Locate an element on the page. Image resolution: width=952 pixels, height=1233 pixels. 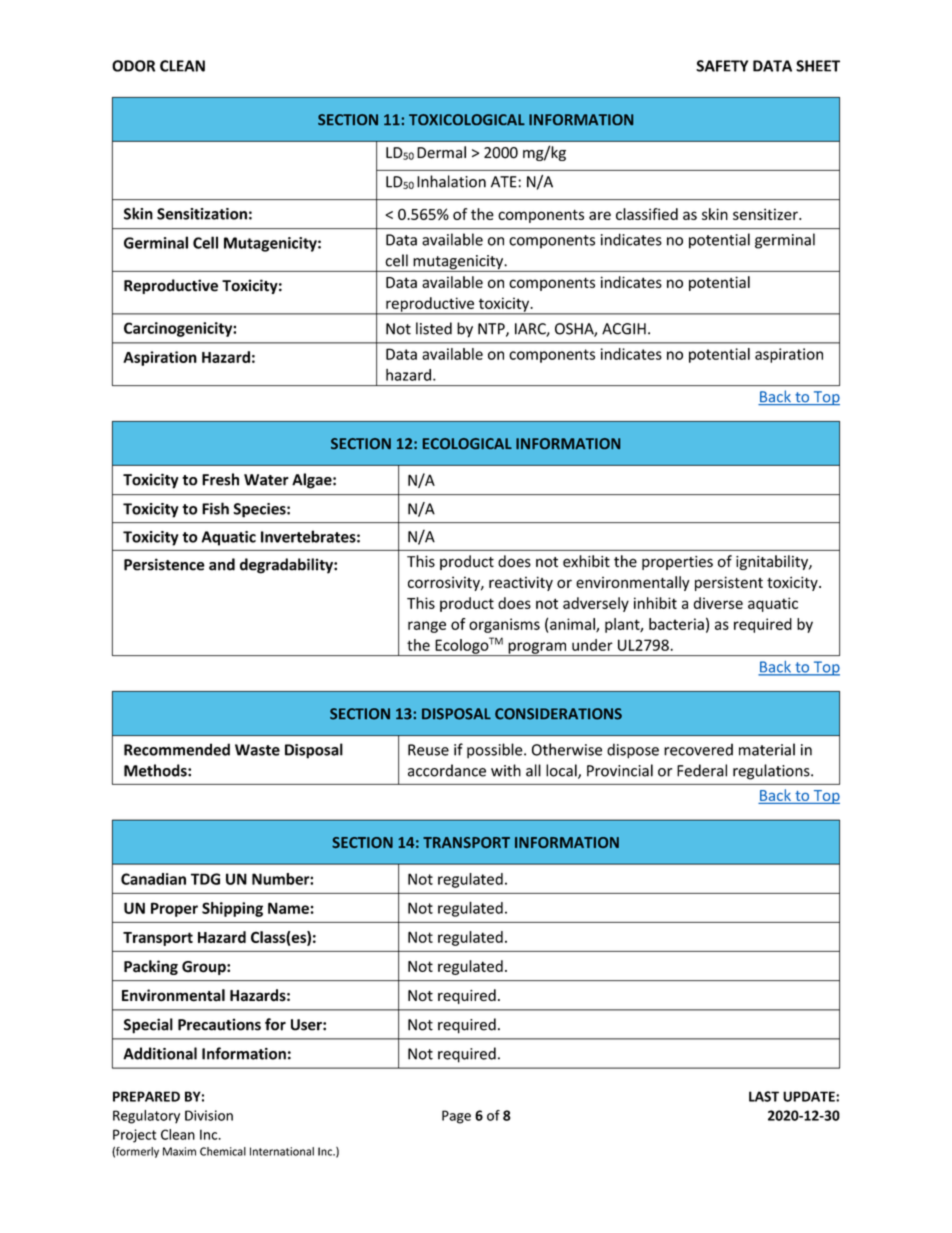
Fresh is located at coordinates (220, 479).
